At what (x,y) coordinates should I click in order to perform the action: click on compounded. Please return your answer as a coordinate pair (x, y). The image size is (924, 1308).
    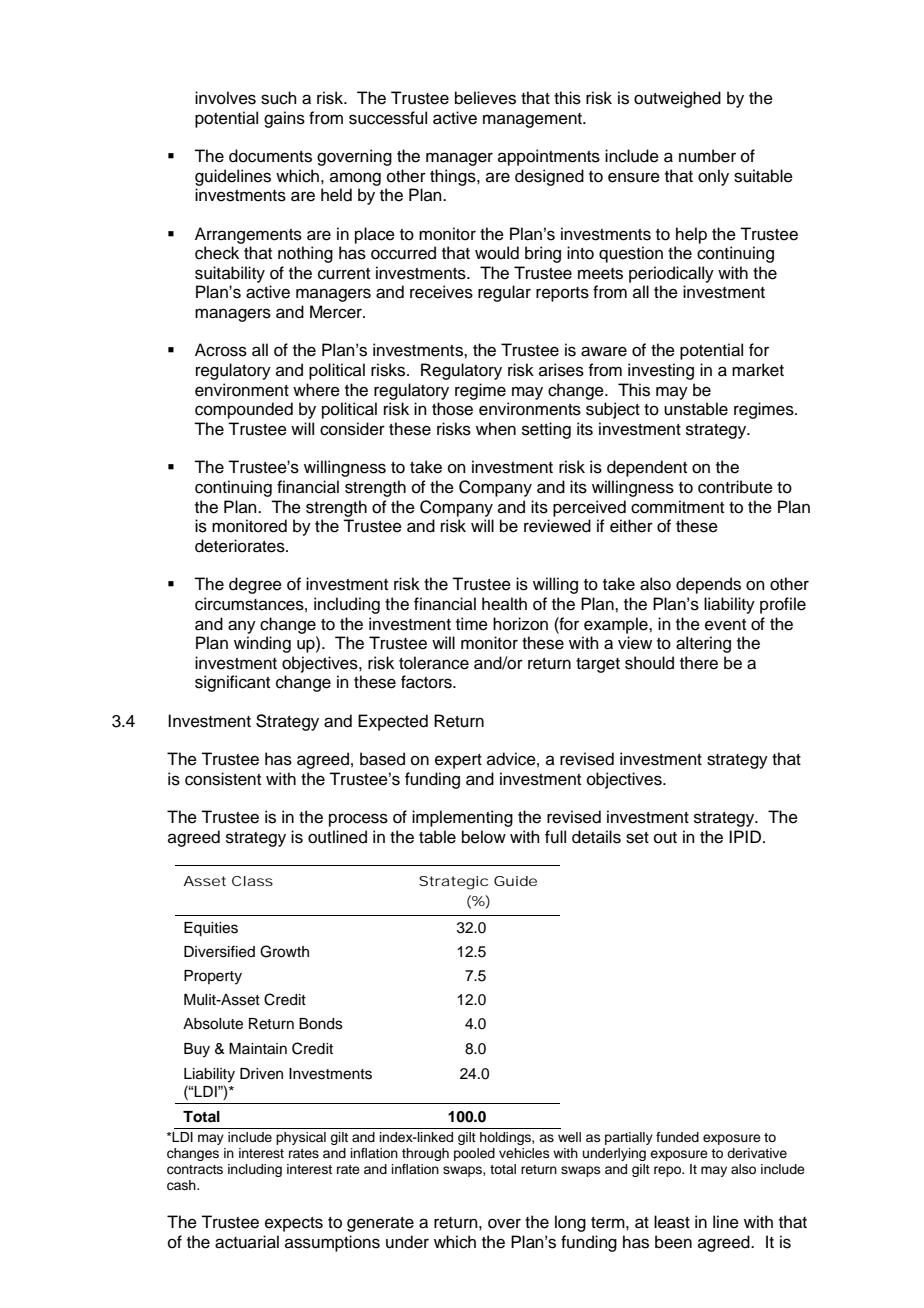
    Looking at the image, I should click on (244, 410).
